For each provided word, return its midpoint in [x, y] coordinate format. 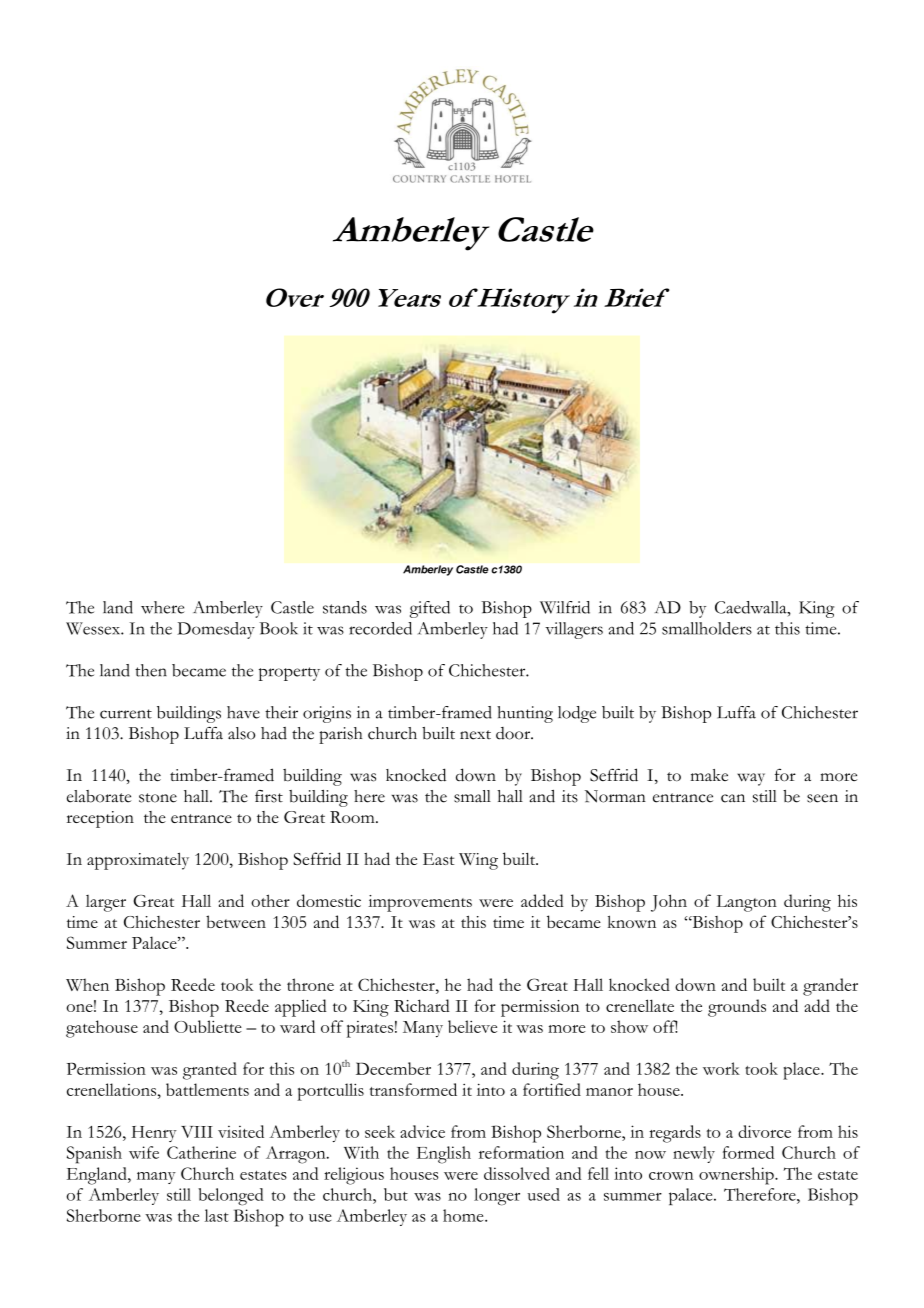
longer [497, 1197]
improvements [420, 903]
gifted [430, 609]
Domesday [216, 630]
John [669, 903]
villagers [574, 630]
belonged [231, 1197]
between [236, 921]
